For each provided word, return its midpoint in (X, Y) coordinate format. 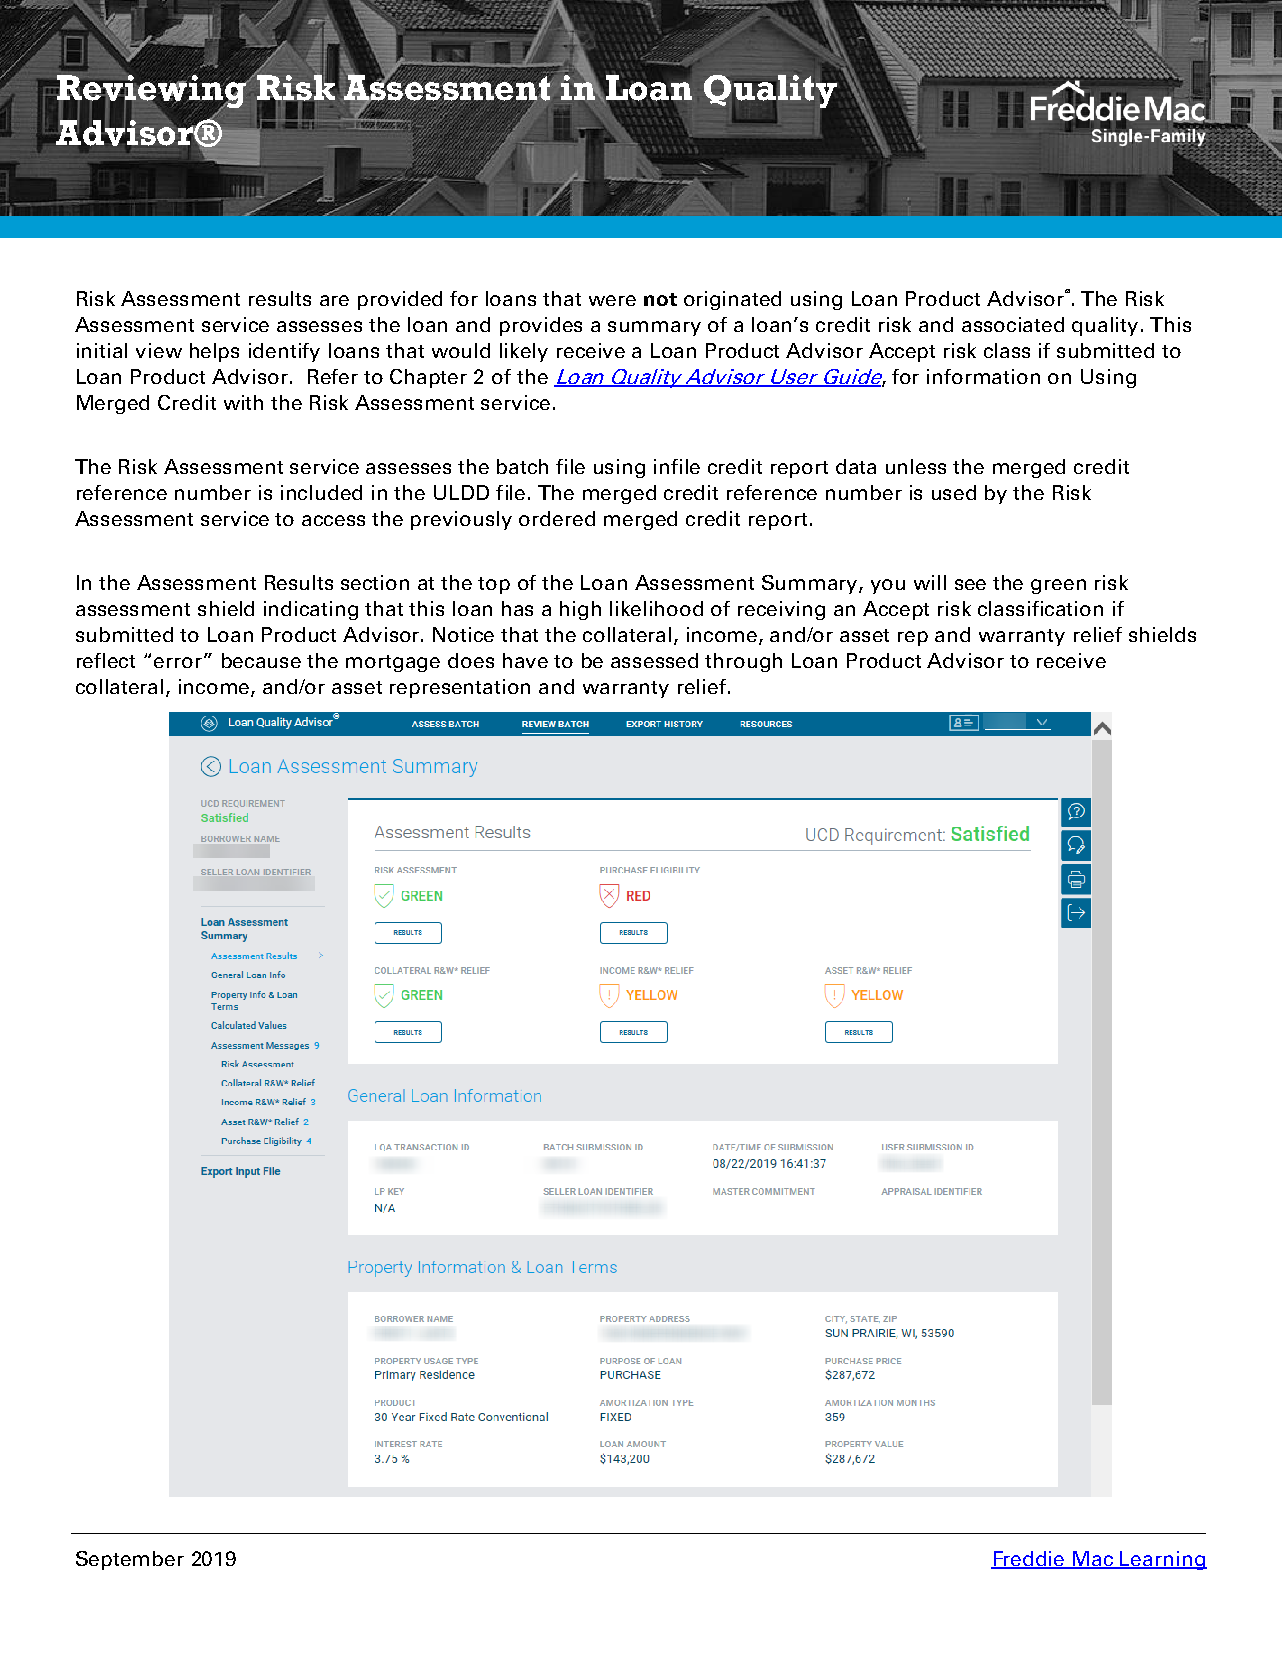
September (130, 1560)
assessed (654, 660)
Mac (1093, 1560)
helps (214, 352)
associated (1013, 324)
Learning (1163, 1560)
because (261, 660)
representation (460, 688)
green (1058, 586)
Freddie (1029, 1560)
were (612, 300)
